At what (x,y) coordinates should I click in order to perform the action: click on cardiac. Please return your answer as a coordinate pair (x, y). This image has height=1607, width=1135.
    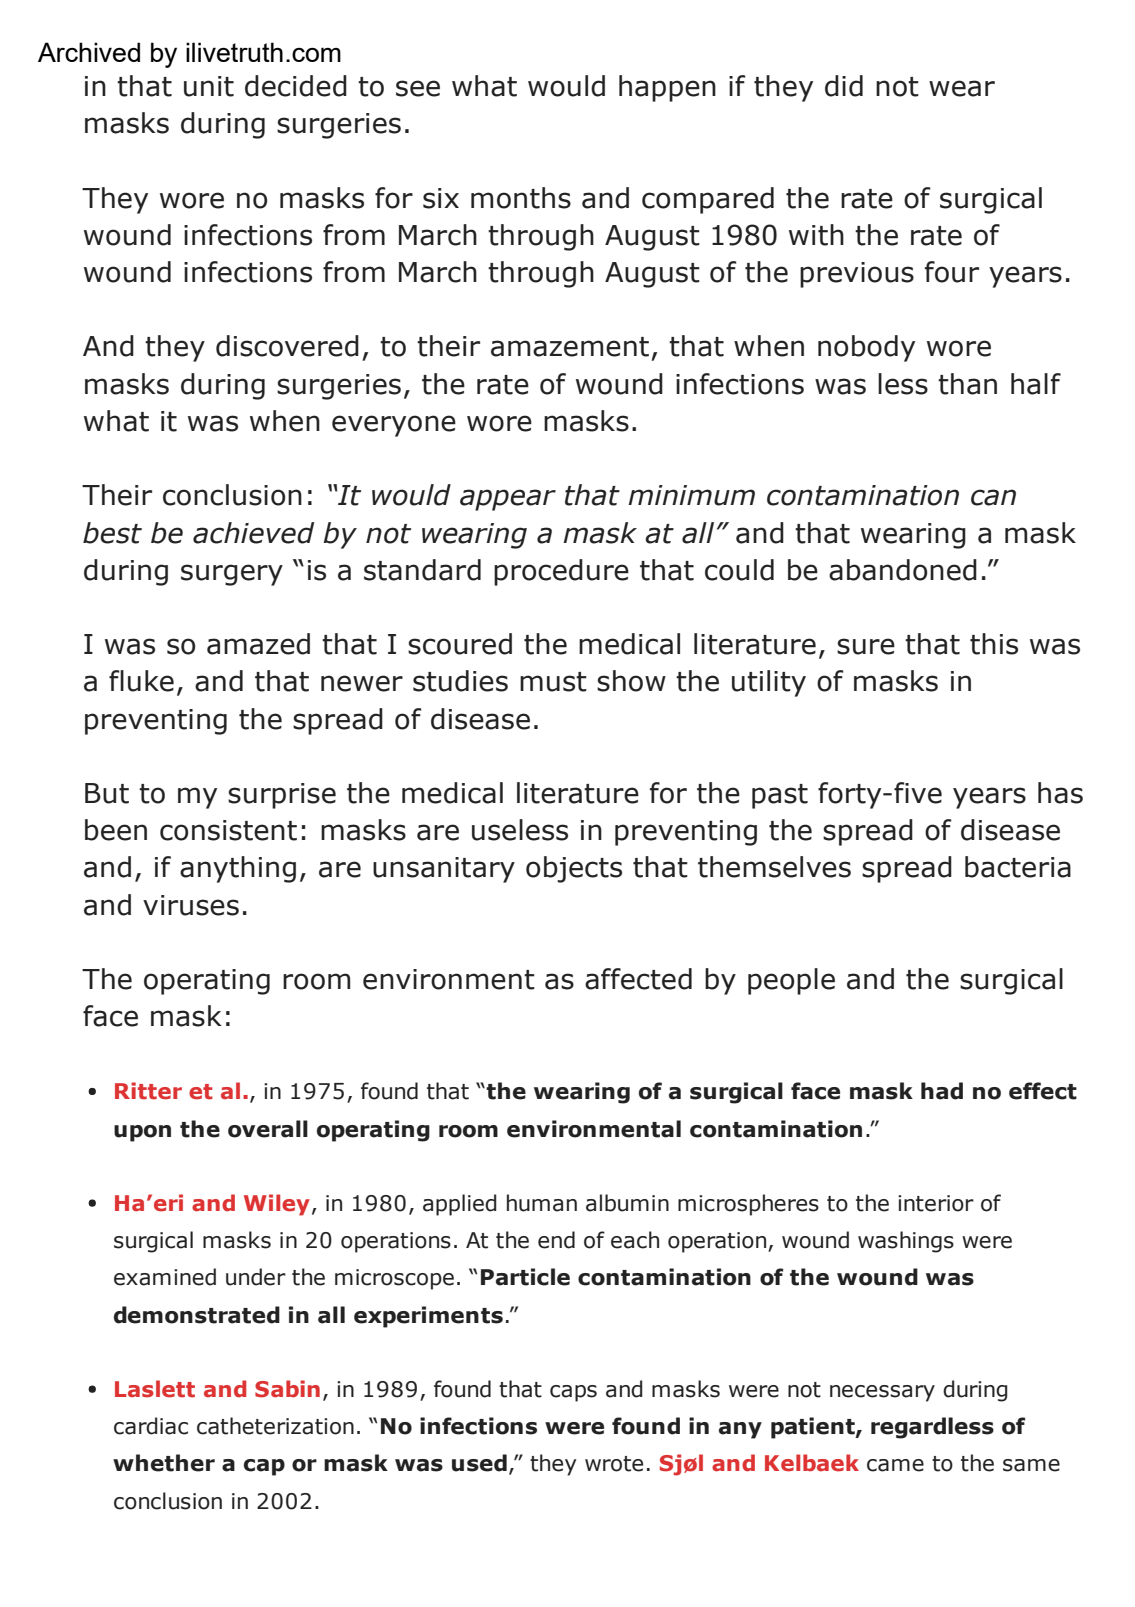
    Looking at the image, I should click on (151, 1426).
